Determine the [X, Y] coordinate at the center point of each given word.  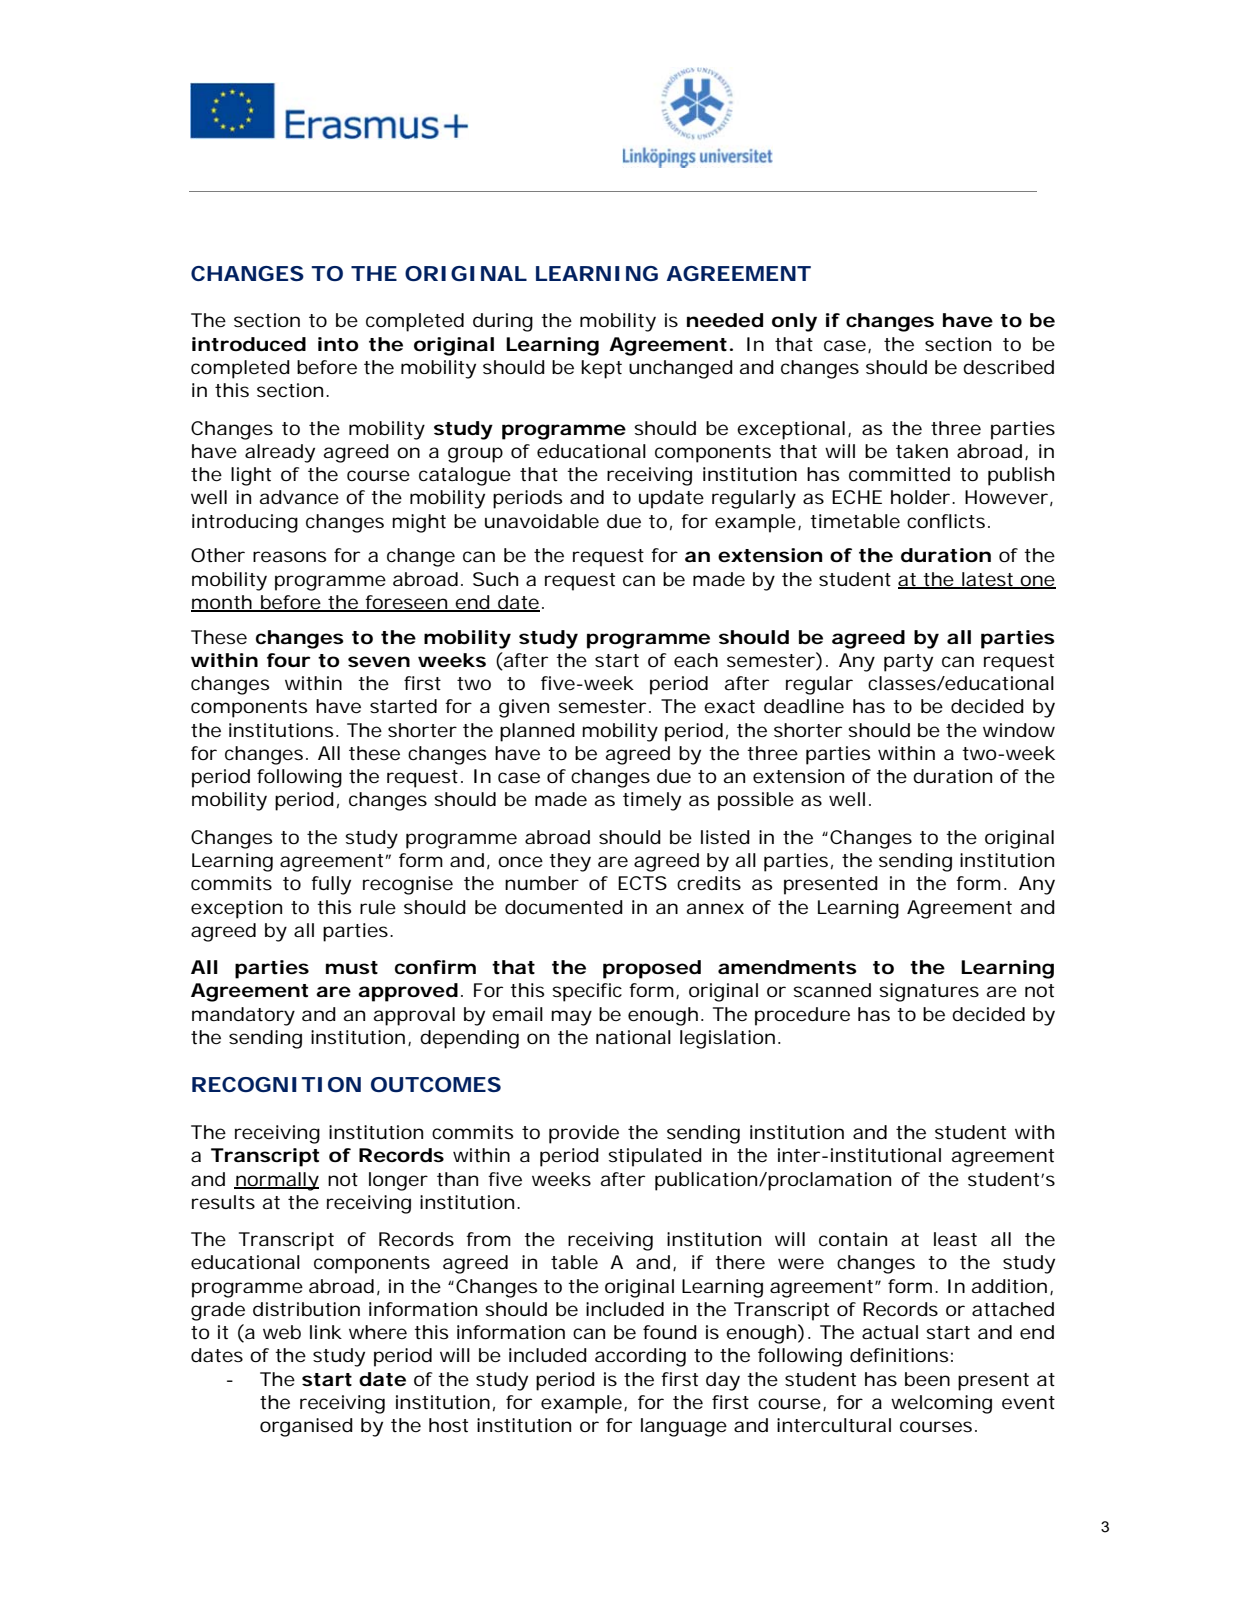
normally [276, 1181]
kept [601, 369]
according [640, 1357]
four [289, 660]
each [696, 660]
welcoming [941, 1404]
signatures [929, 992]
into [338, 344]
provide [584, 1134]
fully [331, 885]
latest [987, 580]
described [1008, 367]
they [570, 862]
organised [306, 1427]
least [955, 1239]
